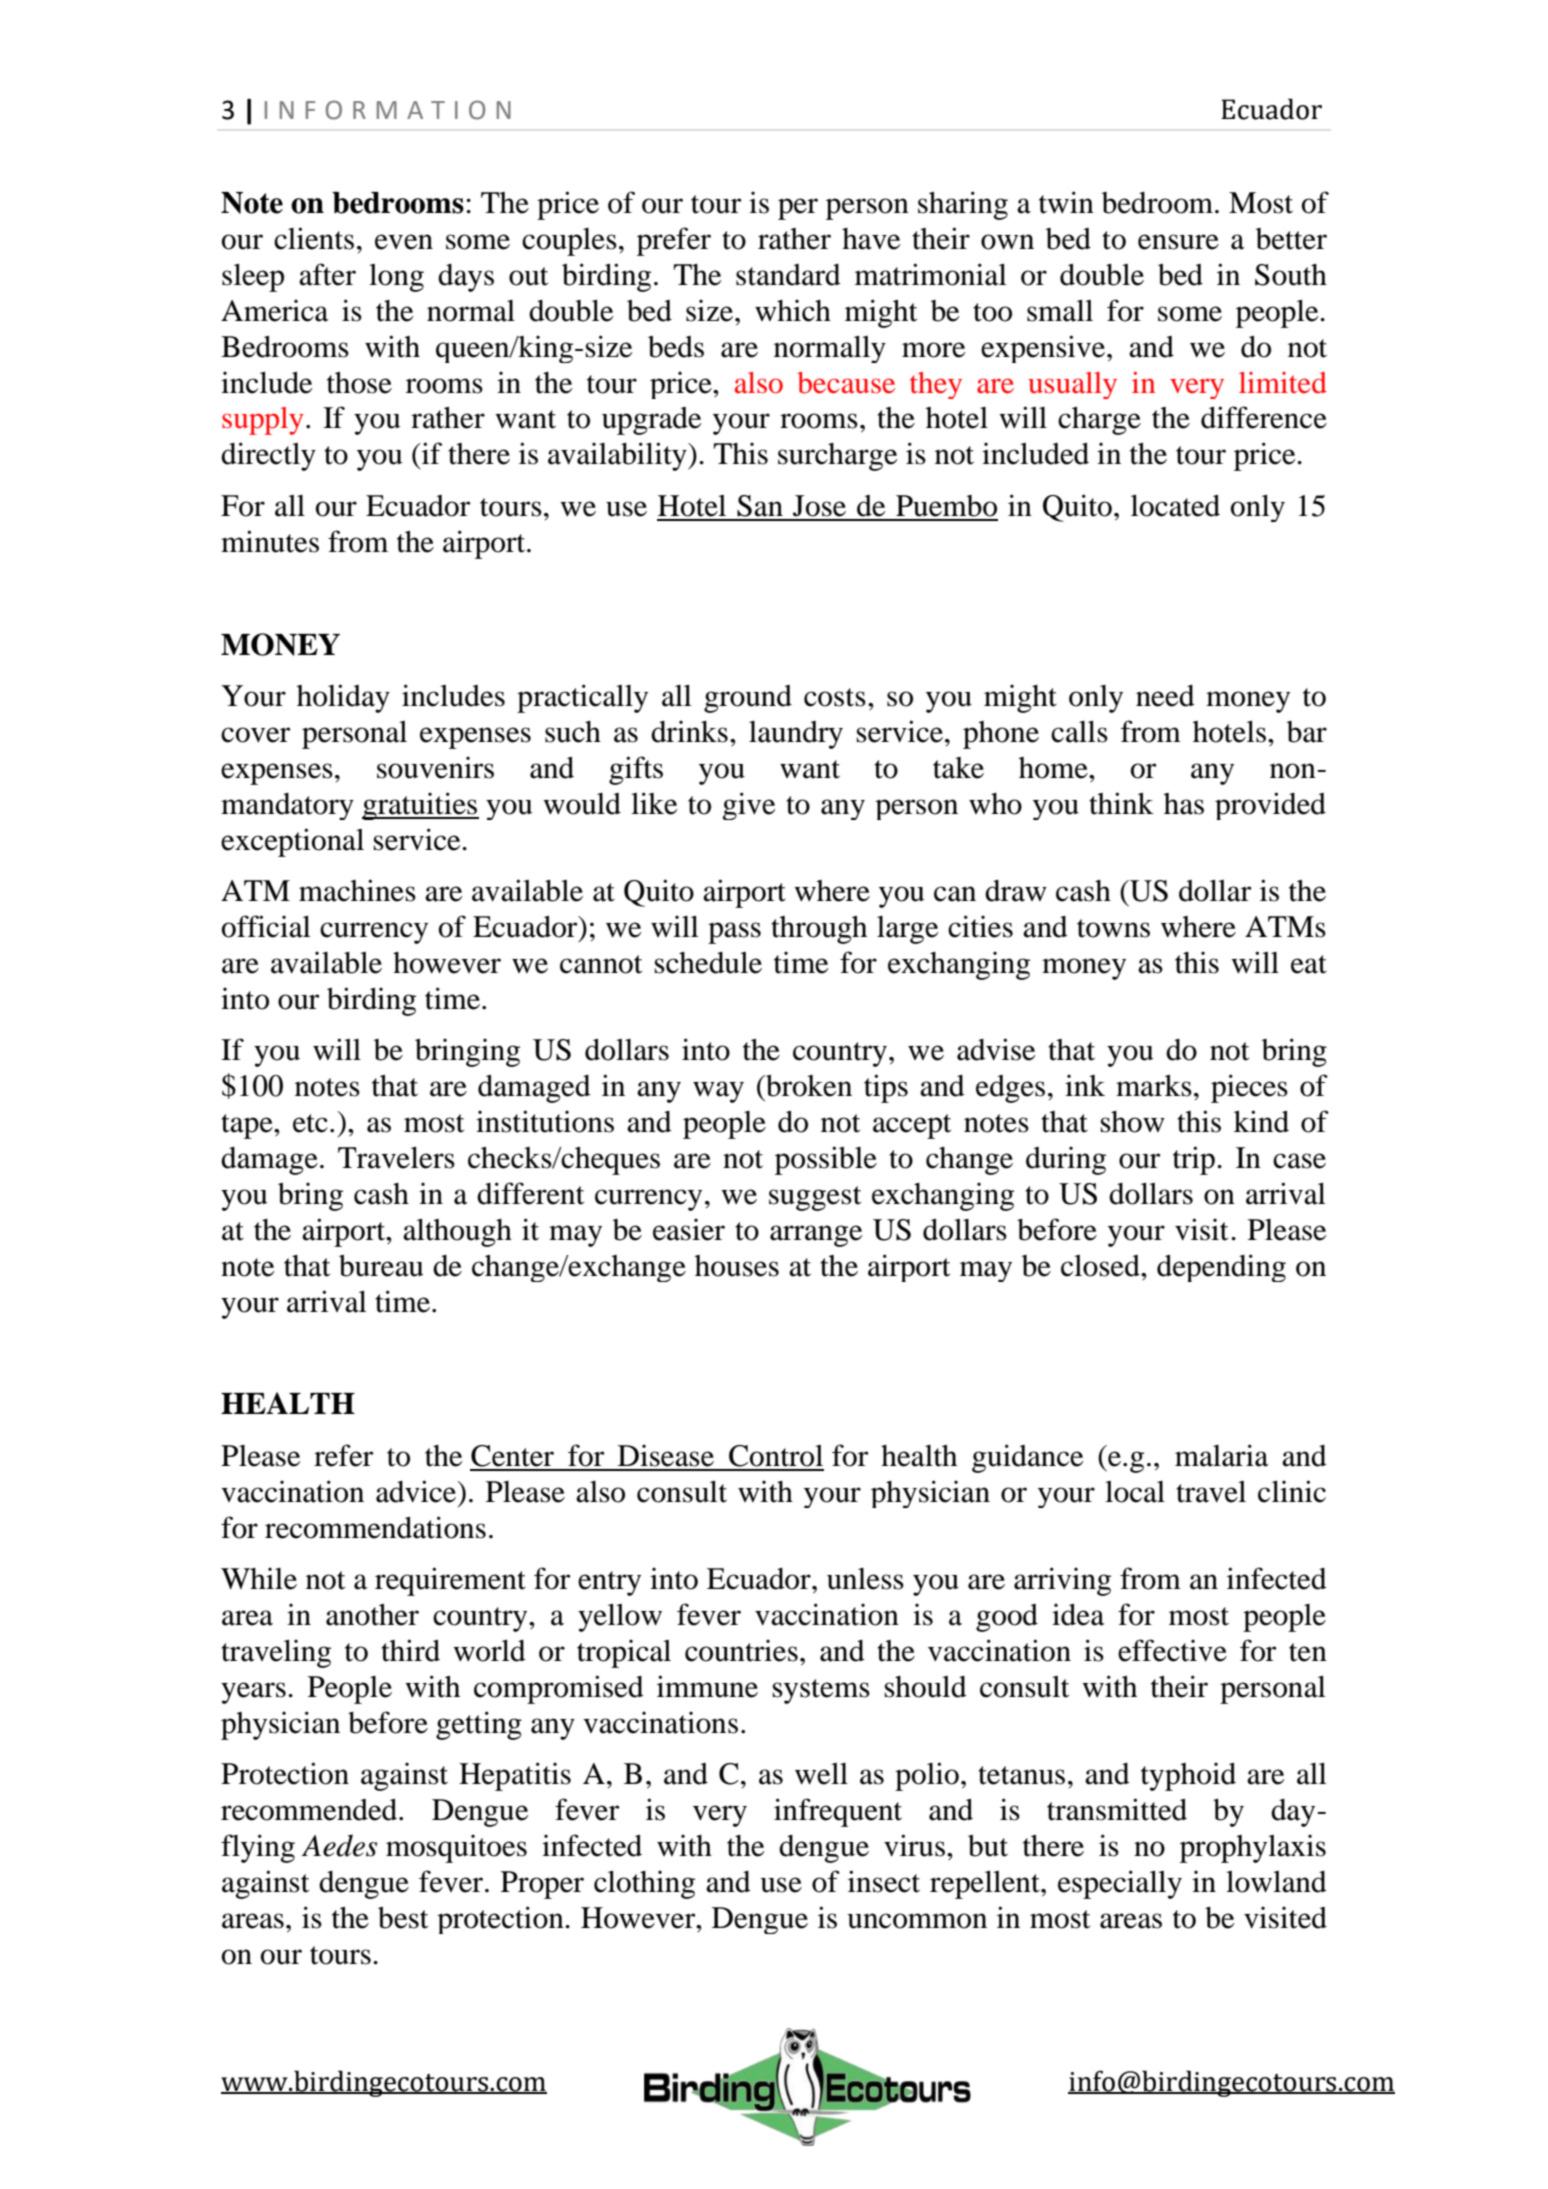 This screenshot has width=1548, height=2189. What do you see at coordinates (310, 1123) in the screenshot?
I see `etc` at bounding box center [310, 1123].
